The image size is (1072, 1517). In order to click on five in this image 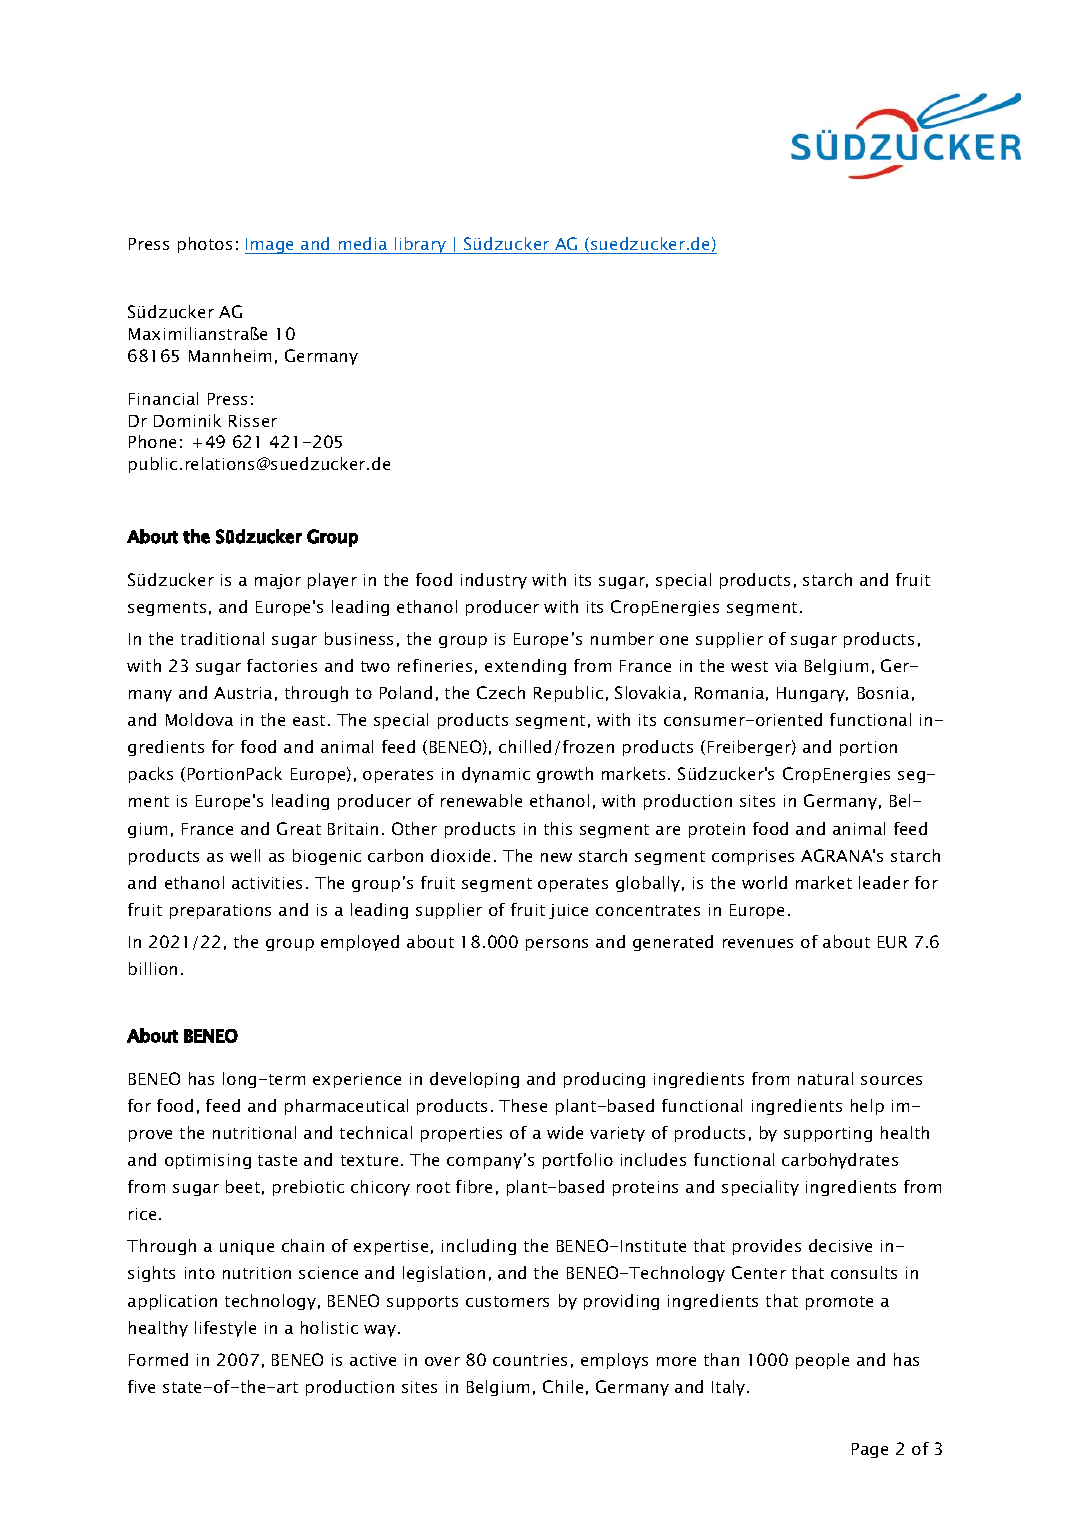, I will do `click(141, 1386)`.
